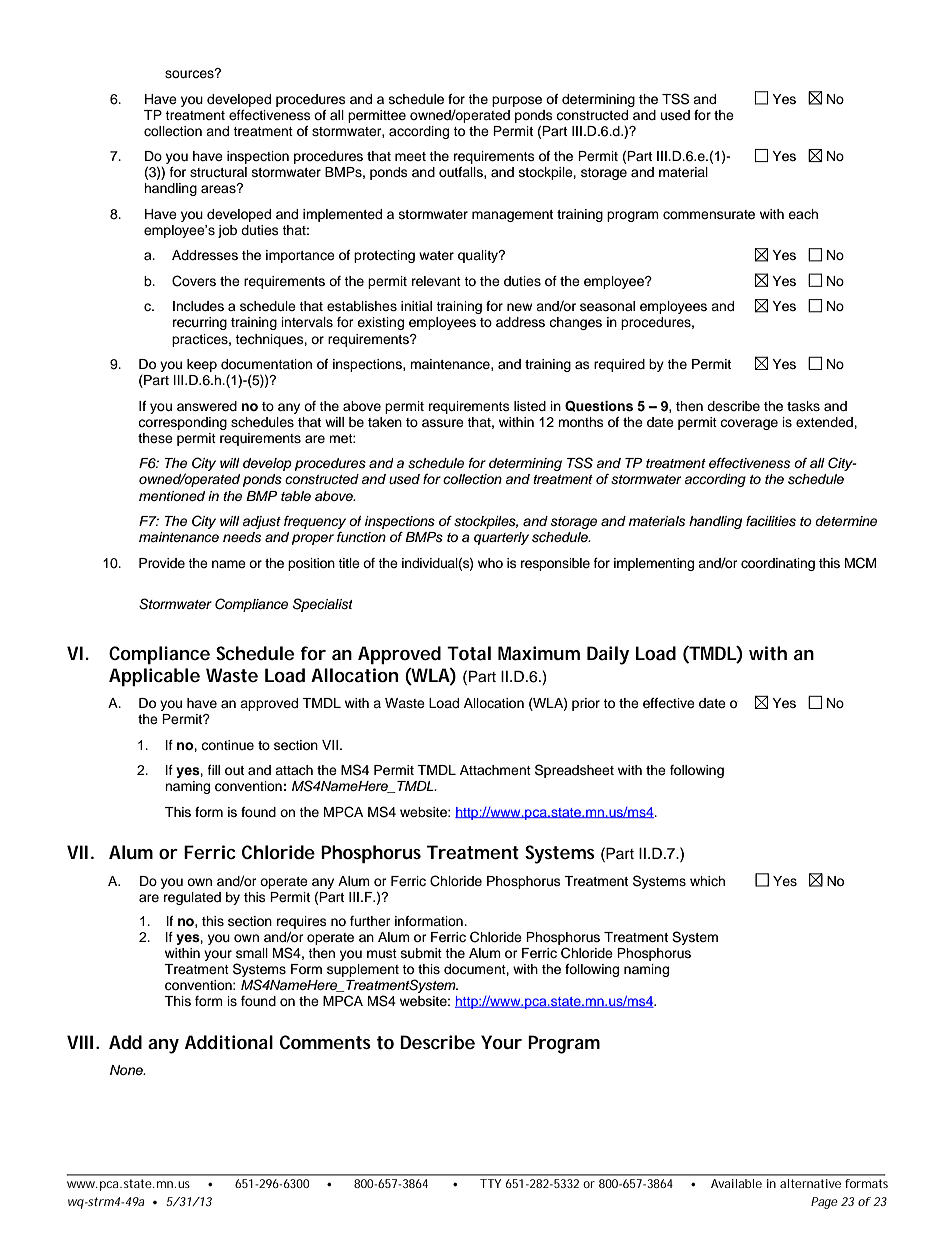 This image has height=1233, width=952. I want to click on facilities, so click(771, 521).
